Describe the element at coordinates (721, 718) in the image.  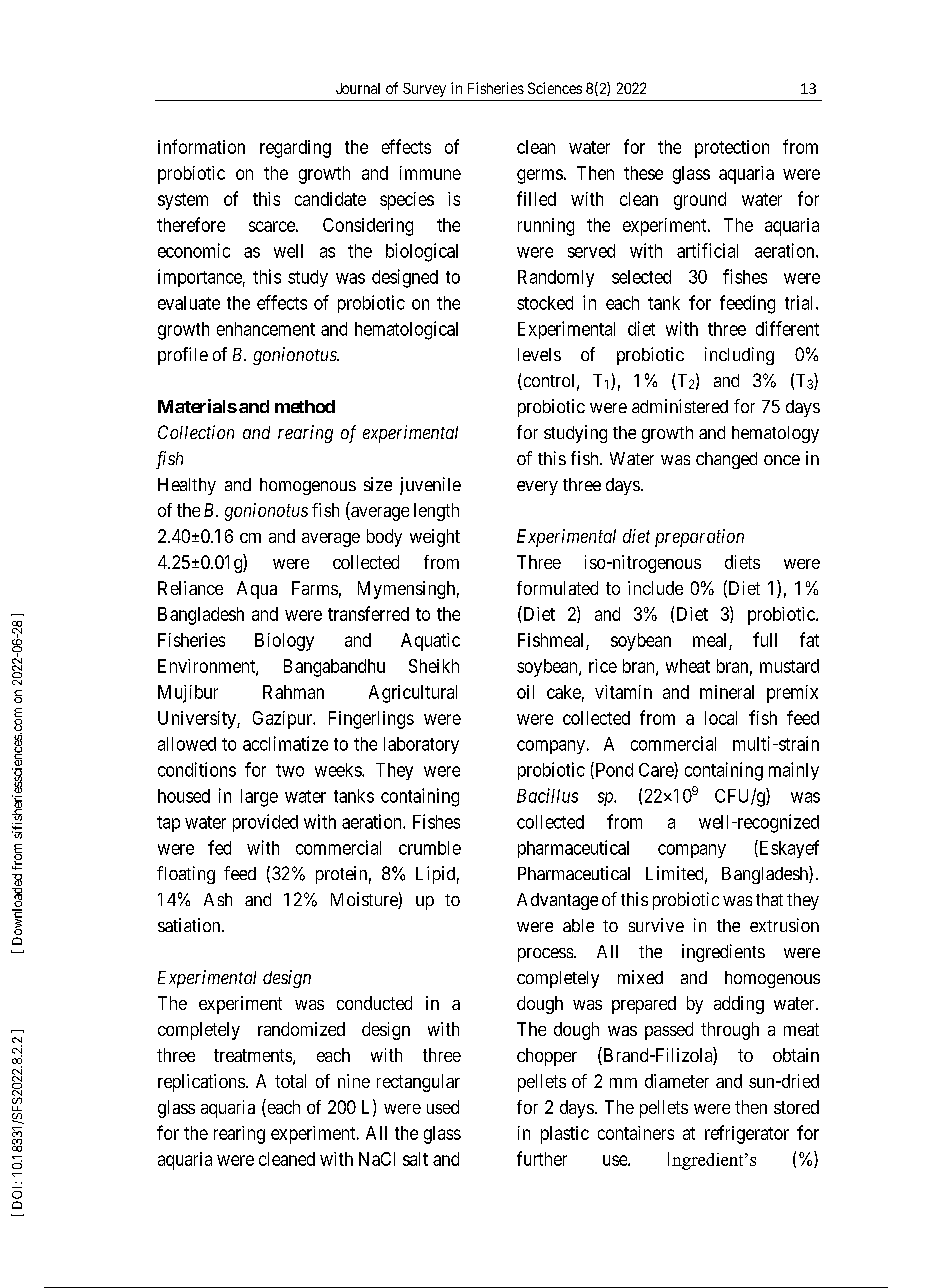
I see `local` at that location.
